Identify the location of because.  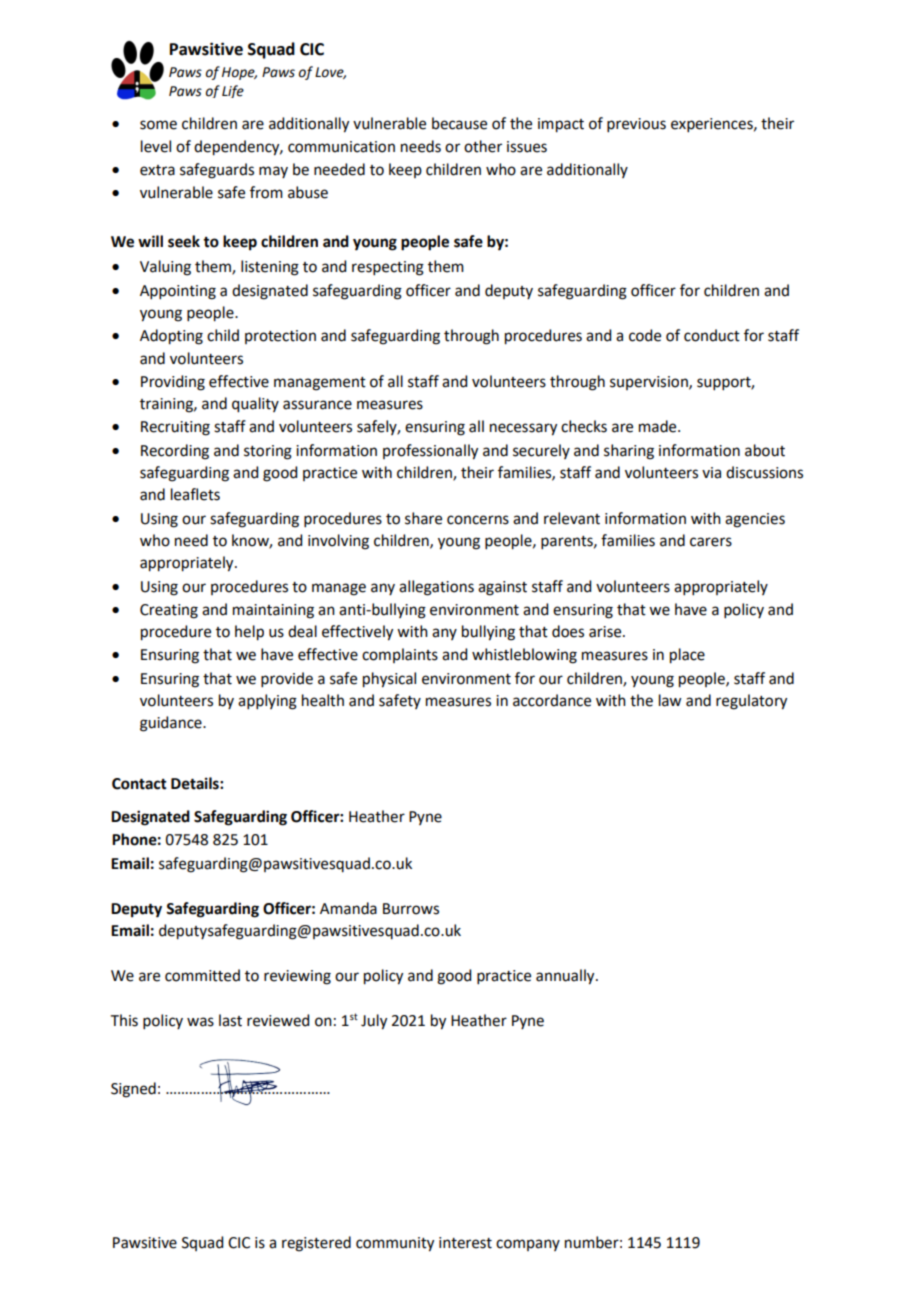
(459, 123).
